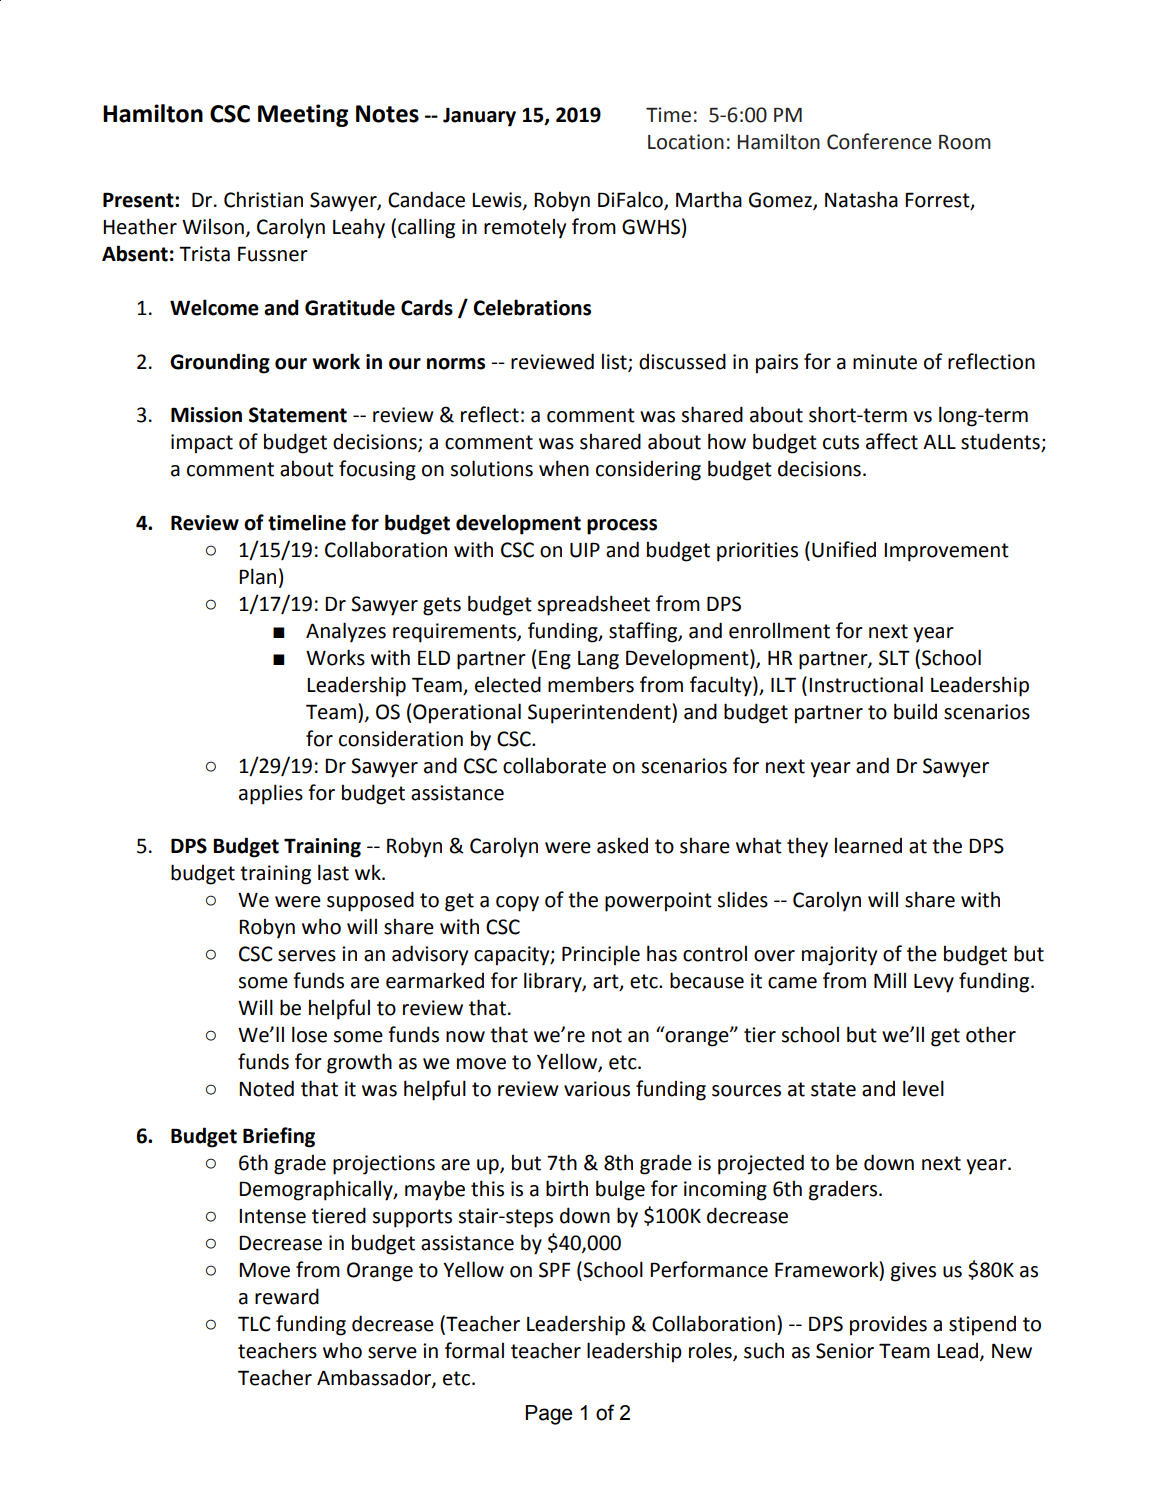  What do you see at coordinates (266, 1088) in the screenshot?
I see `Noted` at bounding box center [266, 1088].
